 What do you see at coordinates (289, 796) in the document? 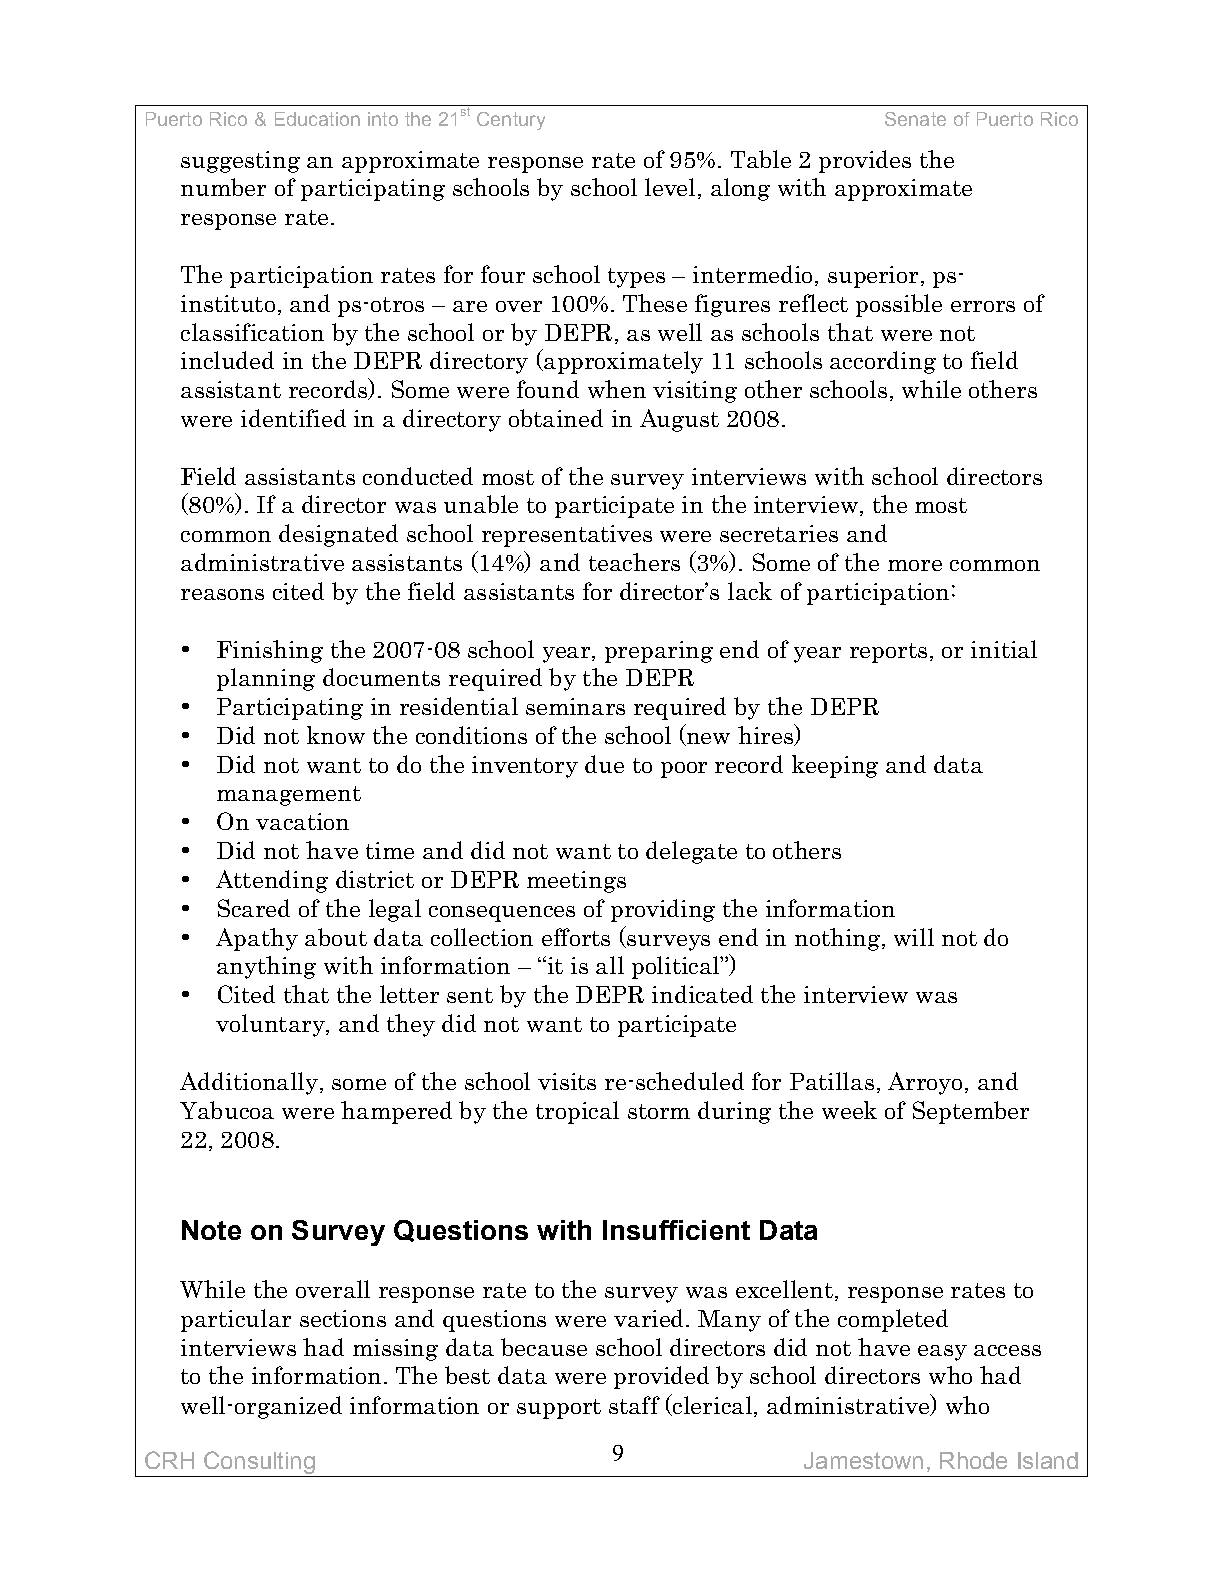
I see `management` at bounding box center [289, 796].
